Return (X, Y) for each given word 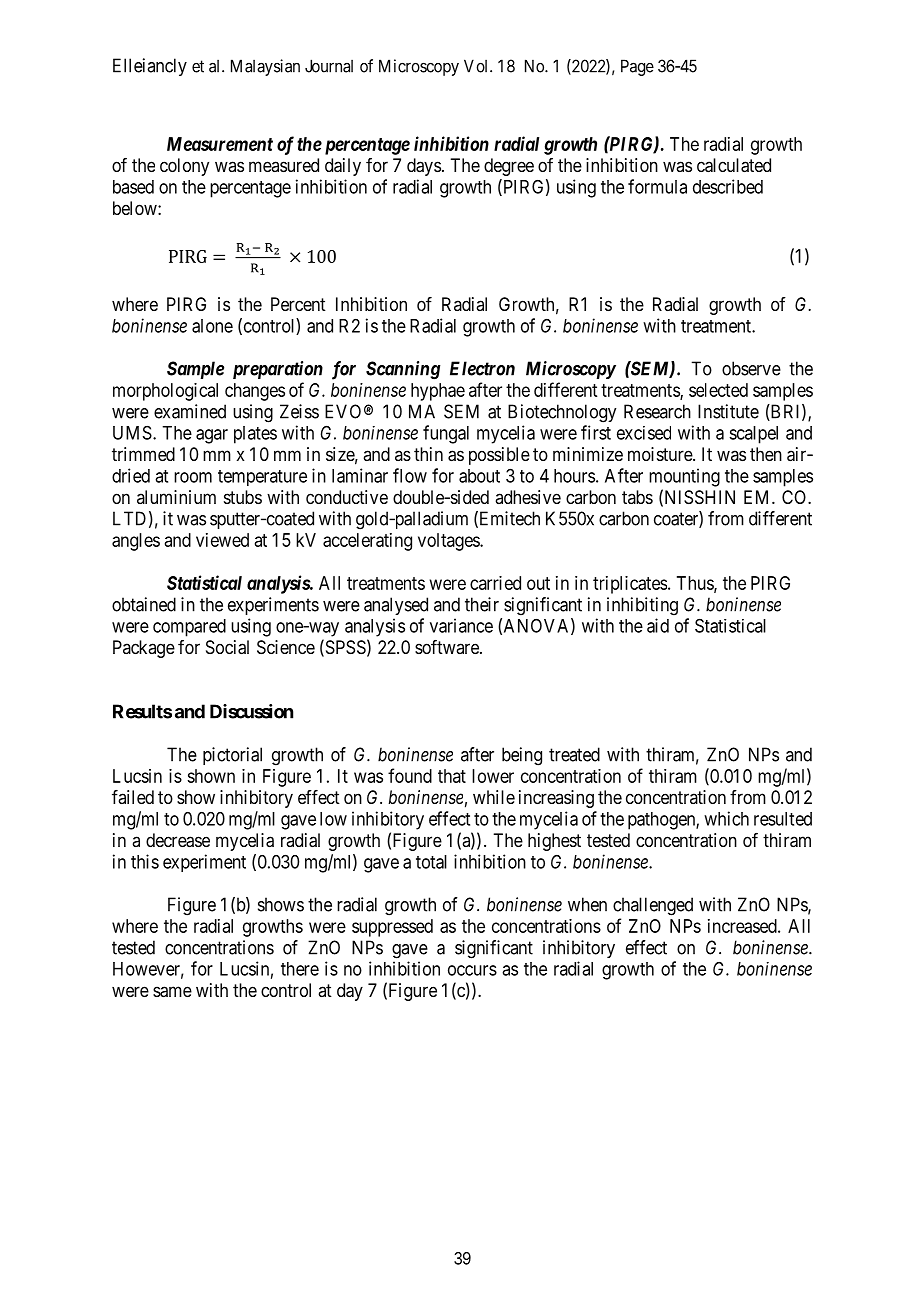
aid (658, 625)
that (452, 776)
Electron (482, 368)
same (172, 992)
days (424, 167)
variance (461, 625)
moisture (661, 454)
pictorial (232, 756)
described (728, 186)
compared (189, 628)
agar (212, 436)
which (726, 818)
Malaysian (265, 67)
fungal (446, 434)
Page (637, 67)
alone (212, 326)
